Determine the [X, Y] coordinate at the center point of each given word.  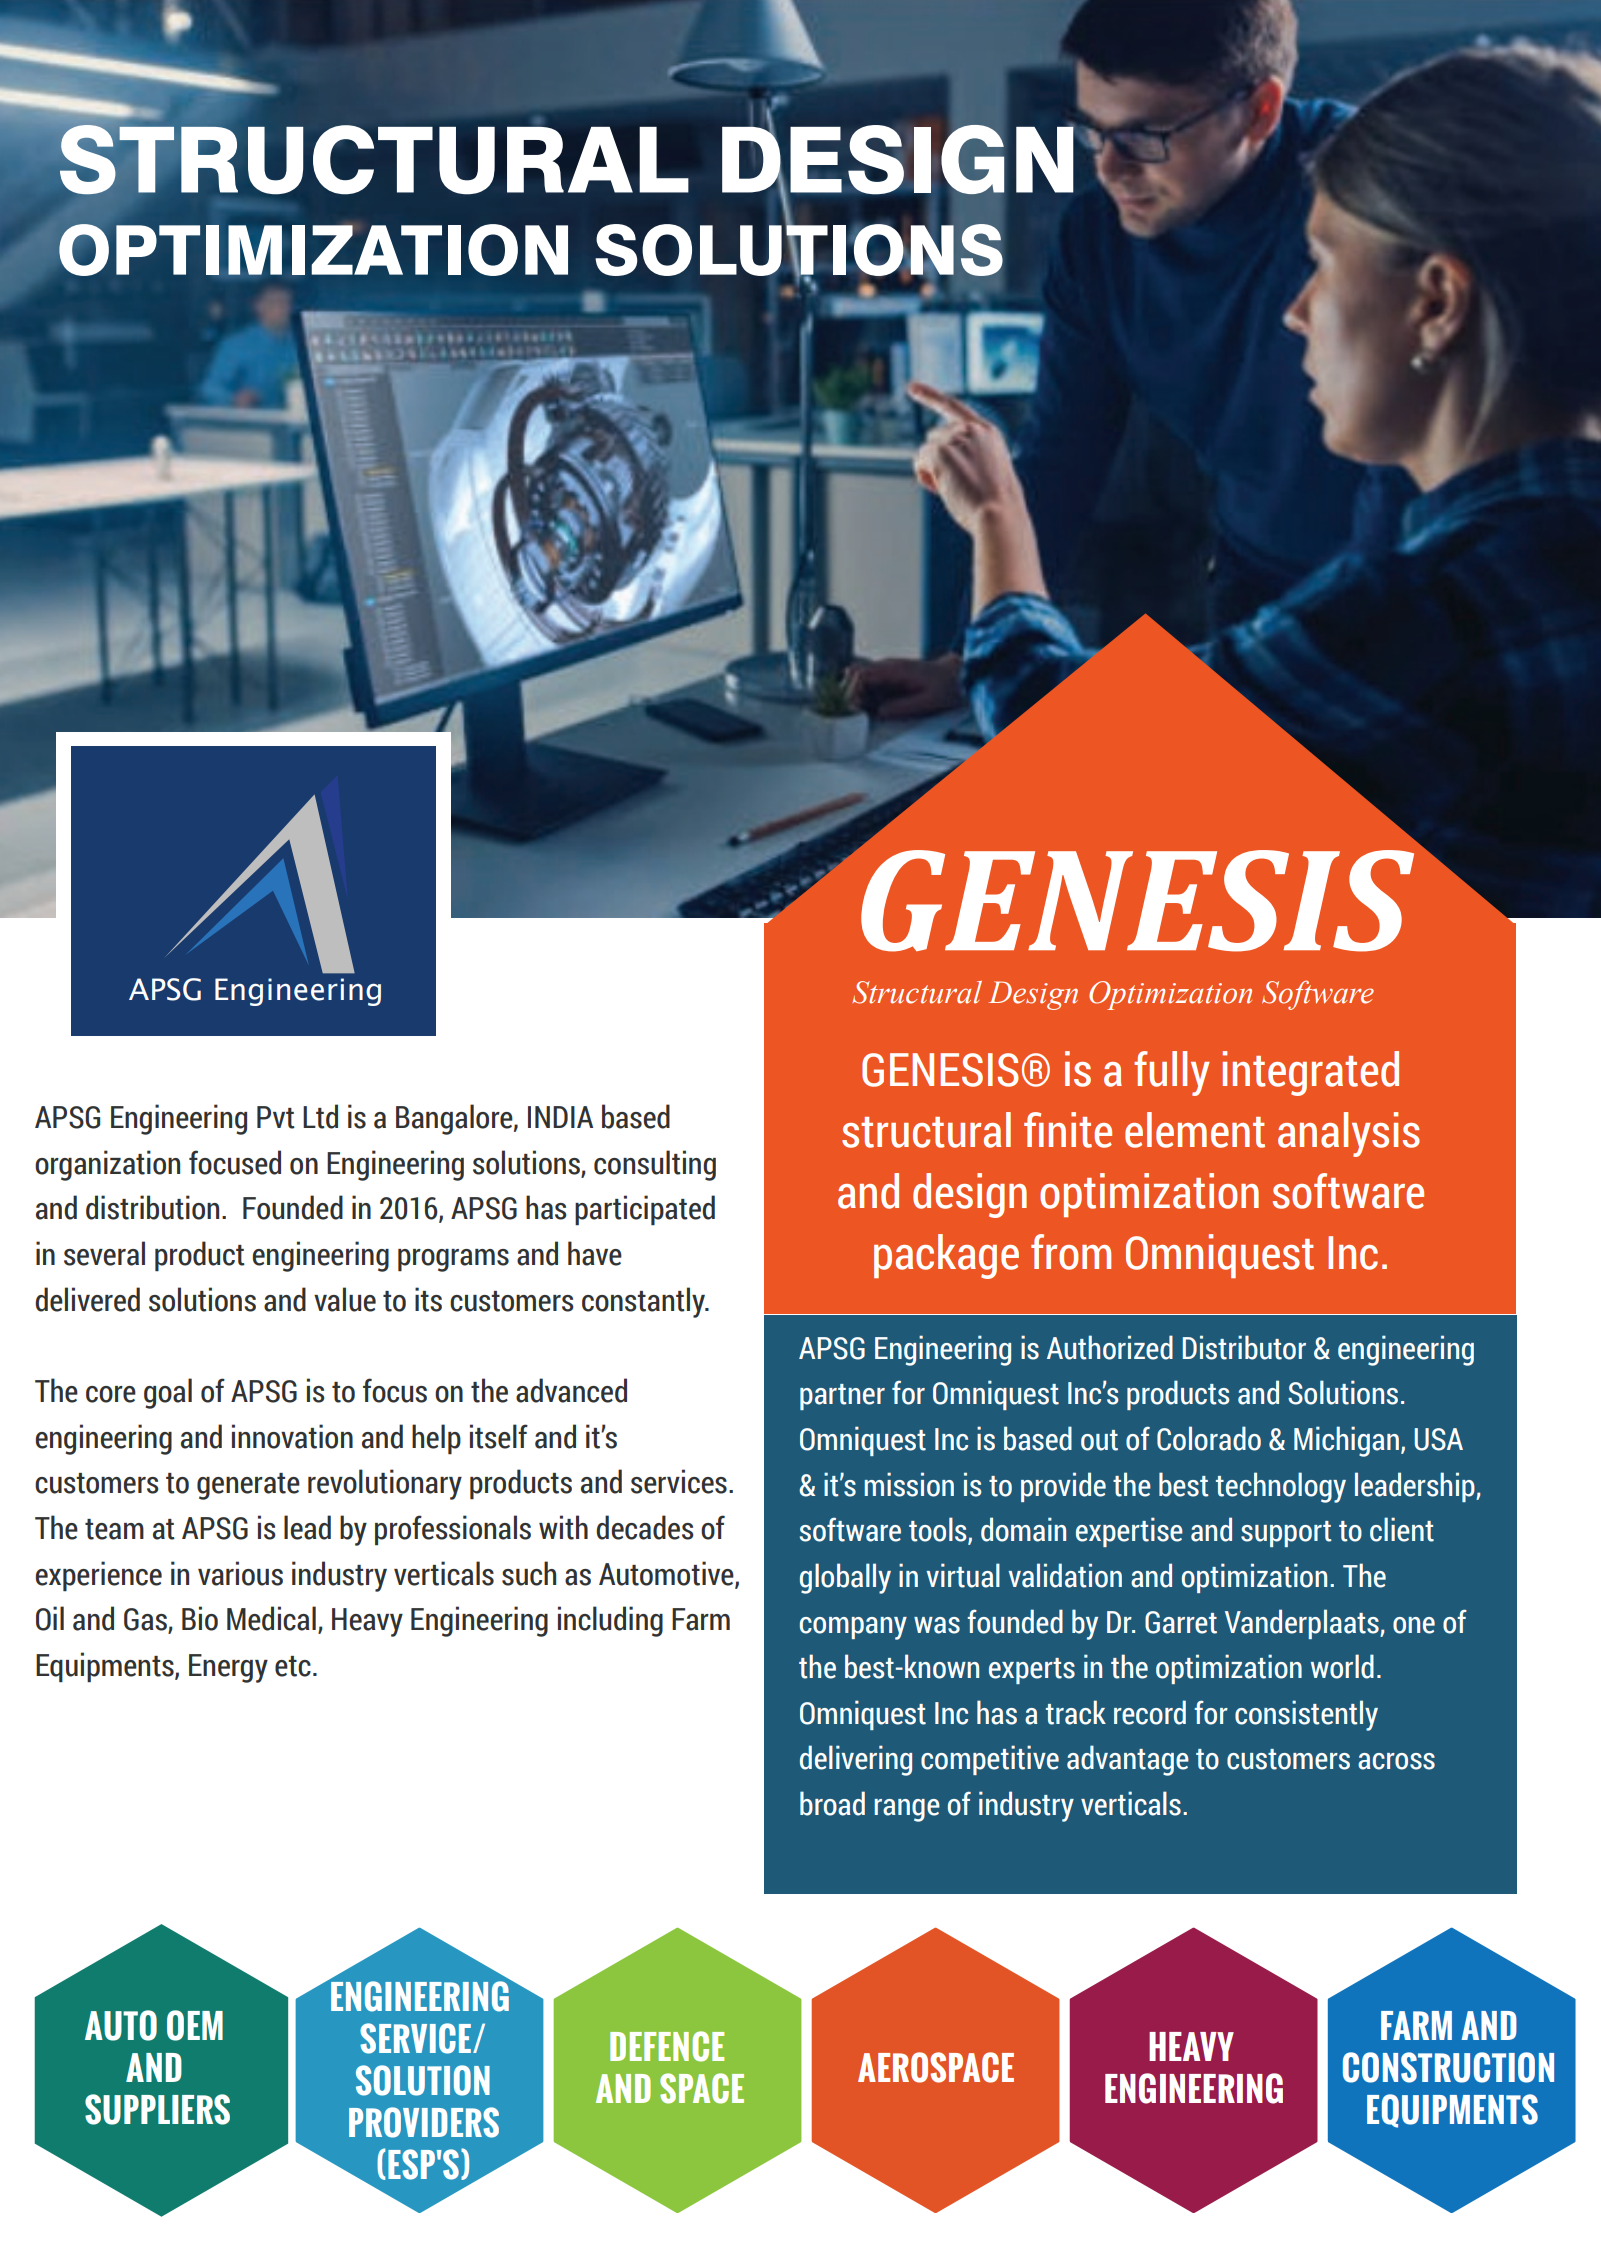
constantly [644, 1302]
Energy [228, 1668]
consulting [655, 1165]
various [240, 1573]
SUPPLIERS [157, 2109]
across [1396, 1761]
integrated [1311, 1073]
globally [845, 1578]
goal [168, 1393]
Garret [1181, 1622]
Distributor [1244, 1347]
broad [832, 1803]
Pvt [276, 1117]
